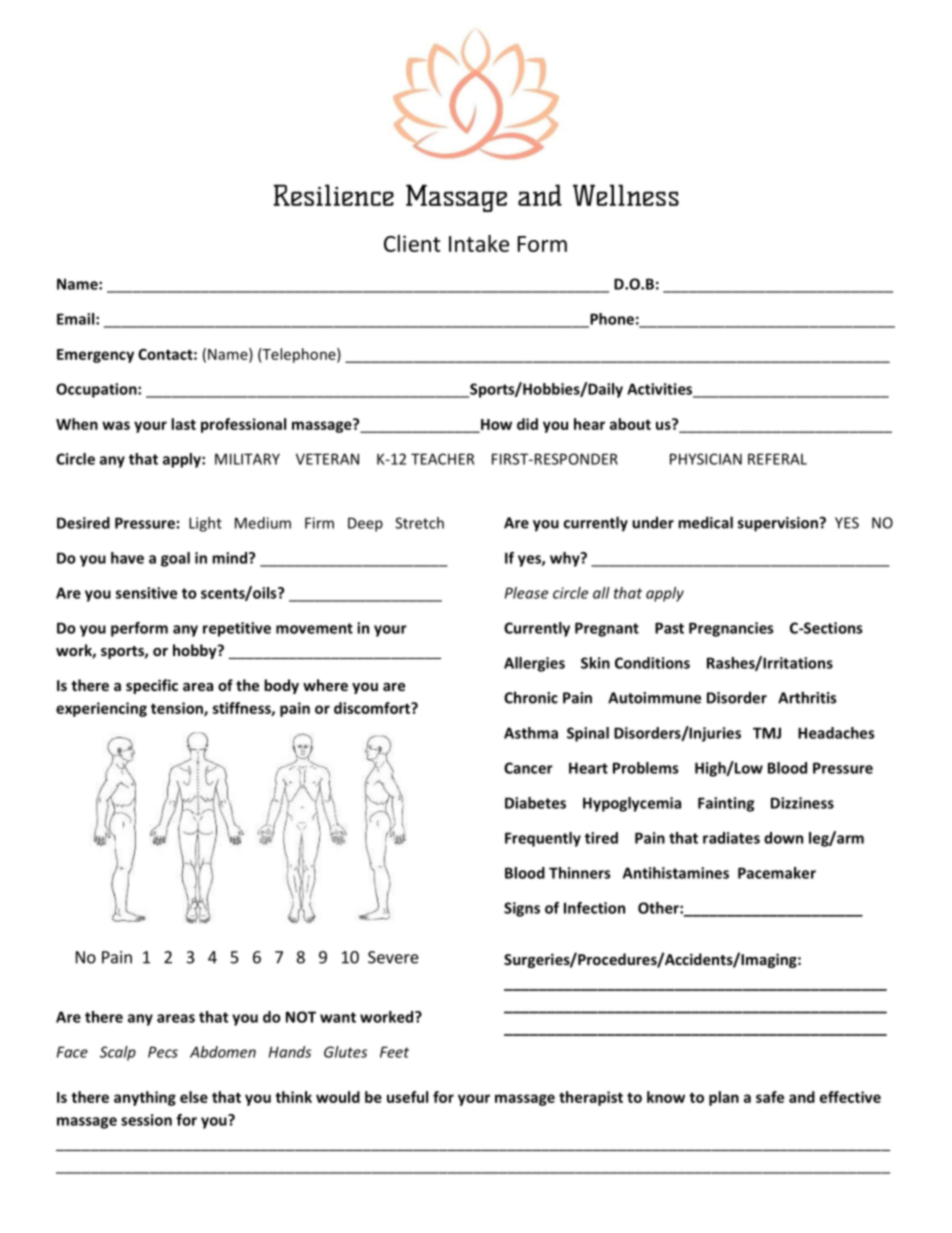 Image resolution: width=952 pixels, height=1233 pixels. I want to click on Allergies, so click(534, 664).
